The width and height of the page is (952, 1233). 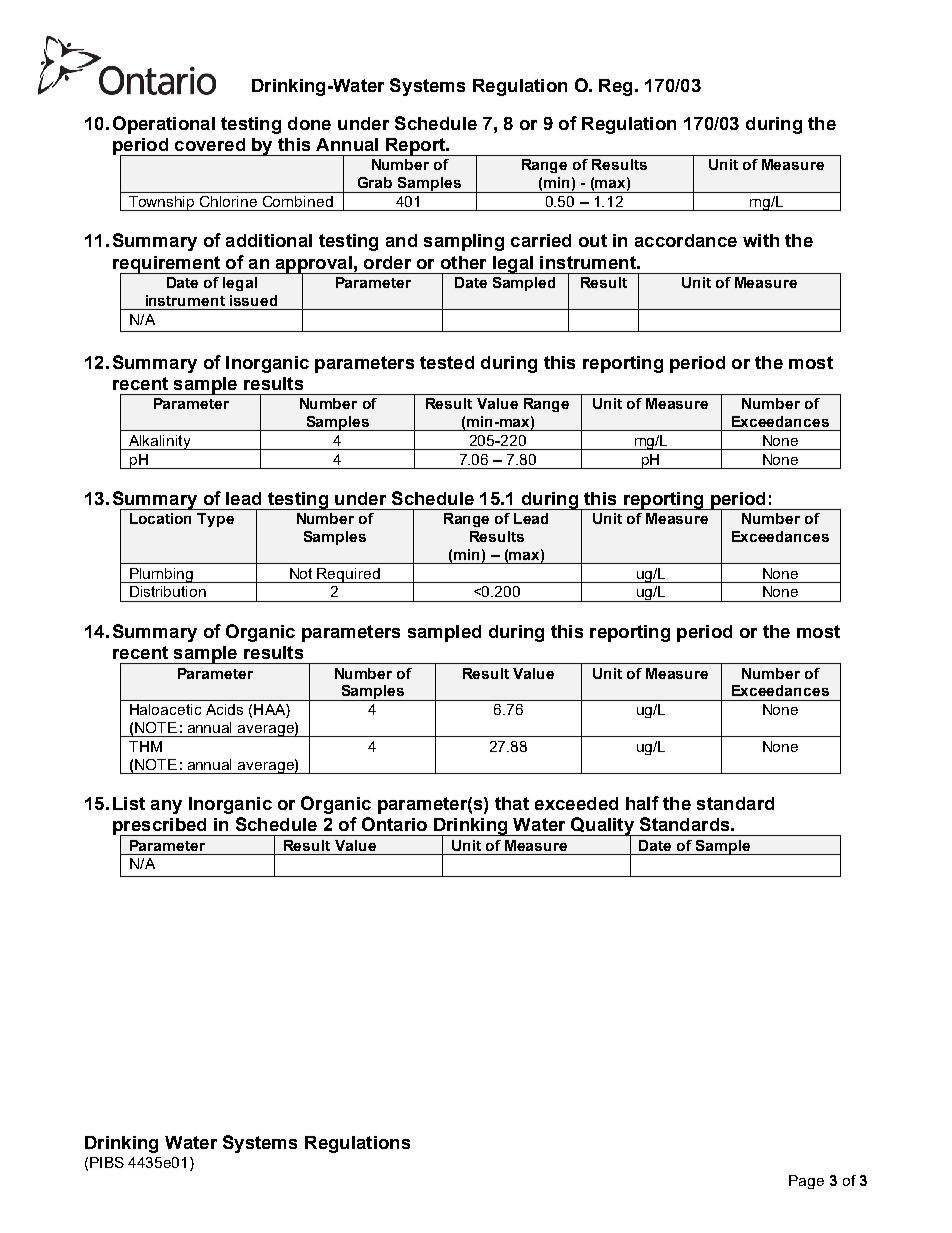 What do you see at coordinates (166, 807) in the page?
I see `any` at bounding box center [166, 807].
